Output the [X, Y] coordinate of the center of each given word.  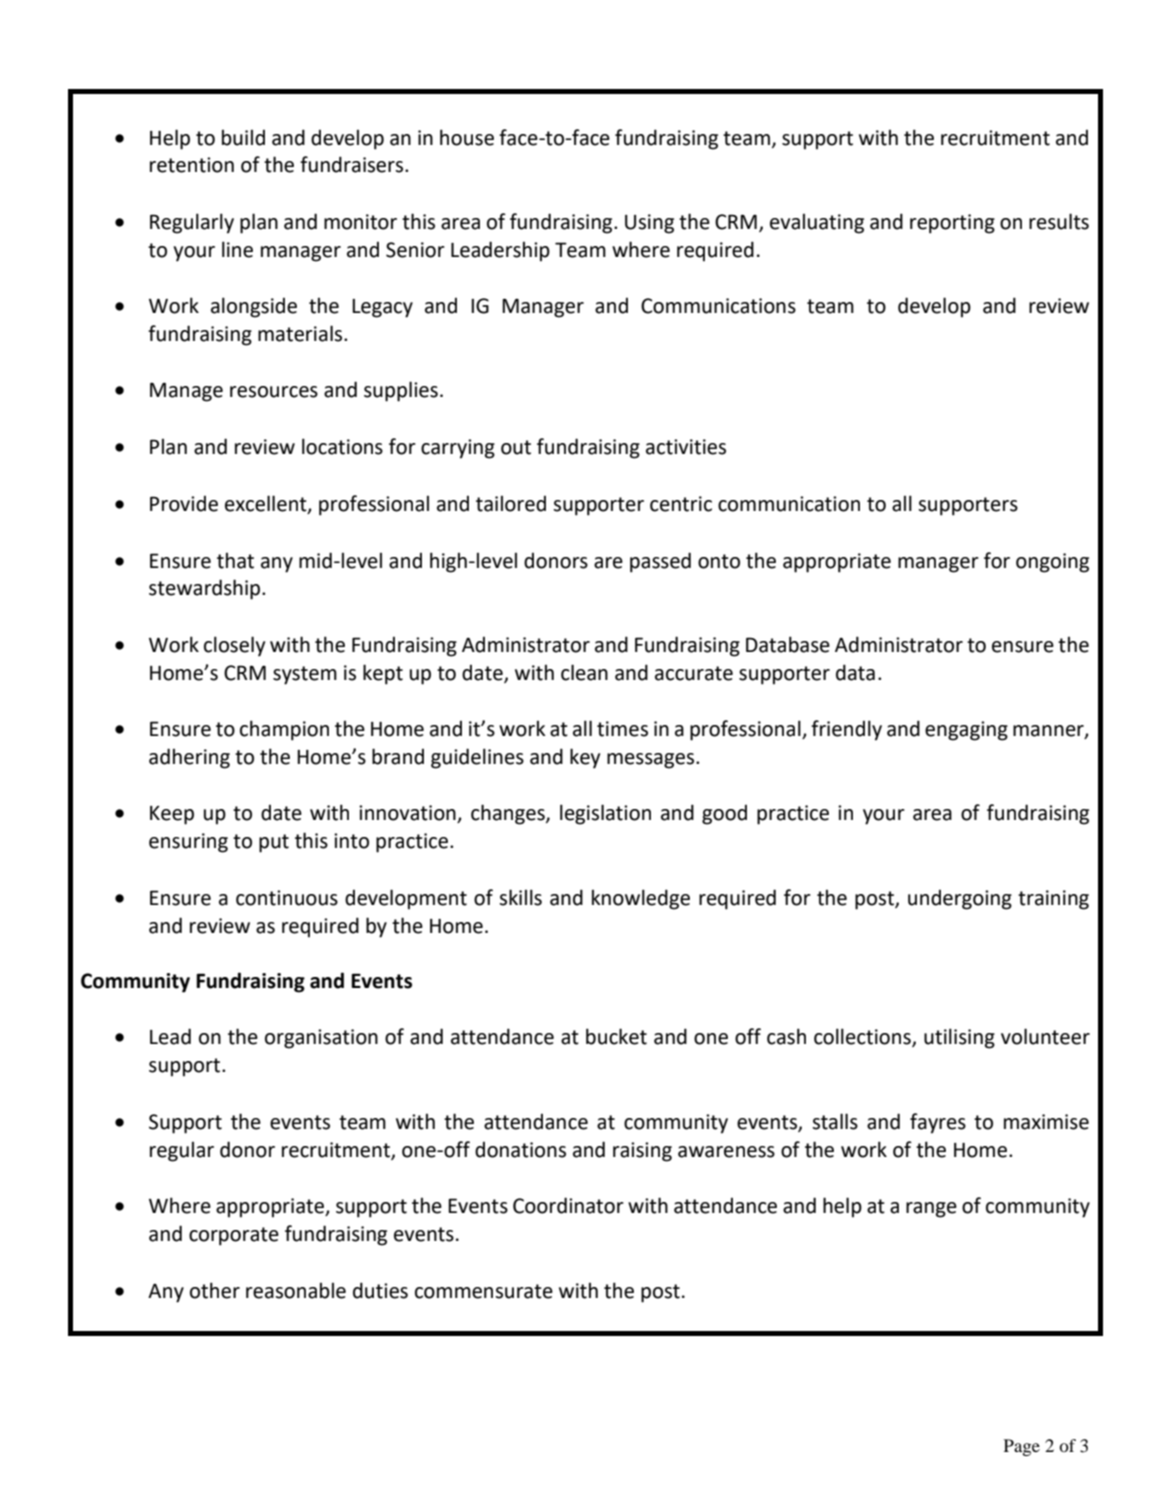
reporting [952, 224]
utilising [959, 1038]
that [235, 560]
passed [660, 562]
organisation [321, 1039]
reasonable [296, 1290]
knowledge [641, 899]
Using [649, 224]
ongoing [1052, 563]
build [243, 137]
